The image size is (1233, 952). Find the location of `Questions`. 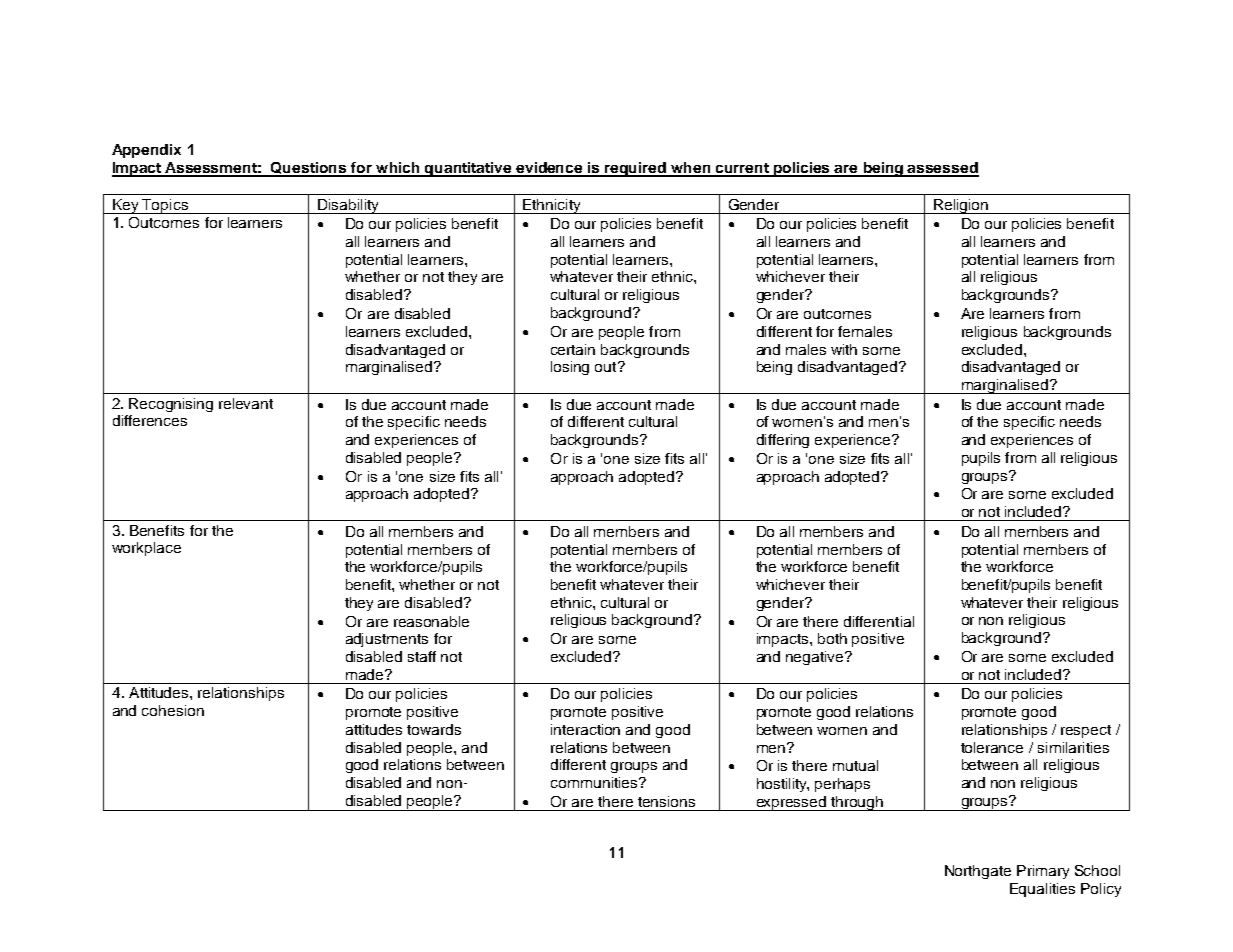

Questions is located at coordinates (309, 169).
